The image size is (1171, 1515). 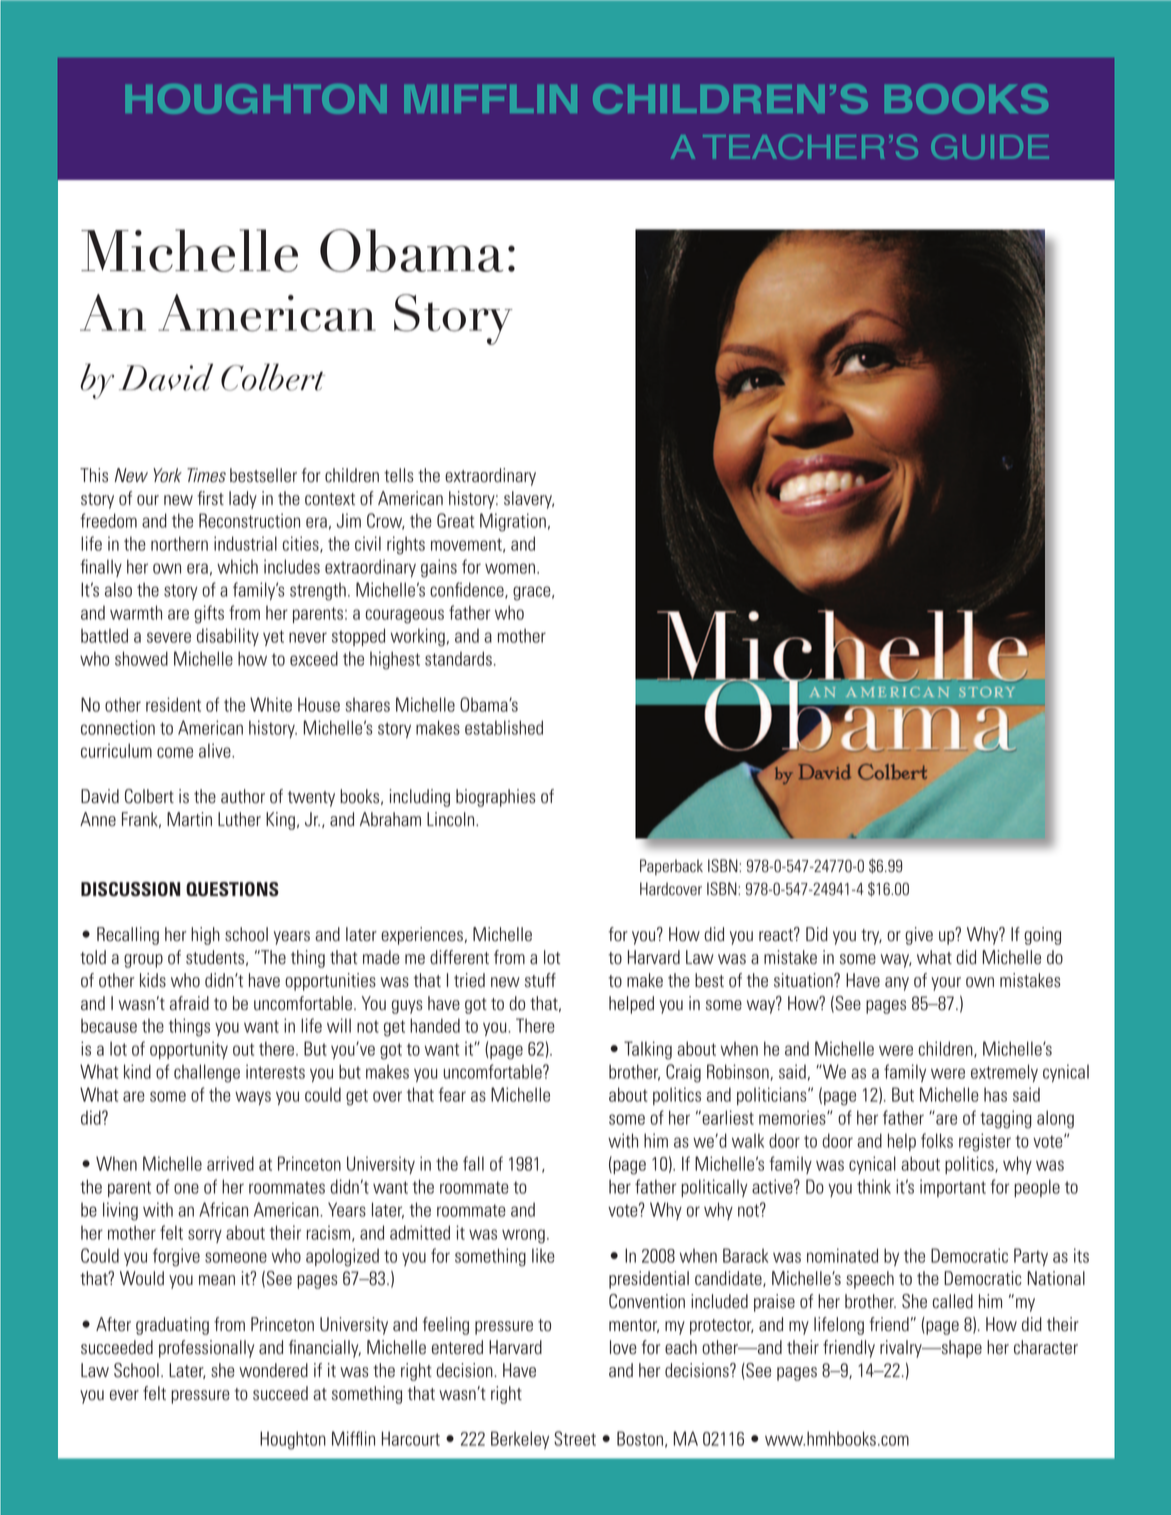 What do you see at coordinates (990, 147) in the screenshot?
I see `GUIDE` at bounding box center [990, 147].
